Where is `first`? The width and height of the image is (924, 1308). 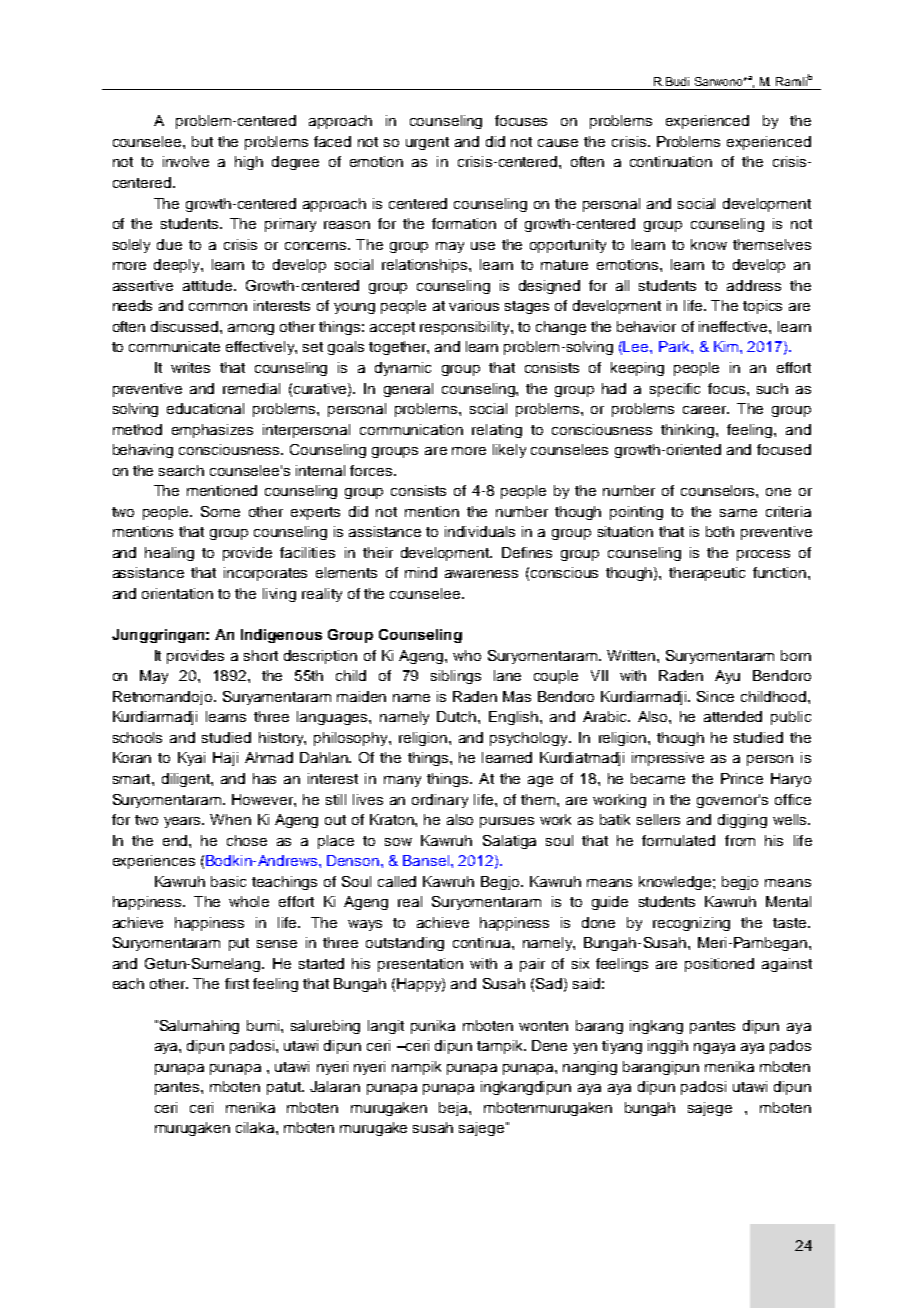
first is located at coordinates (237, 983).
